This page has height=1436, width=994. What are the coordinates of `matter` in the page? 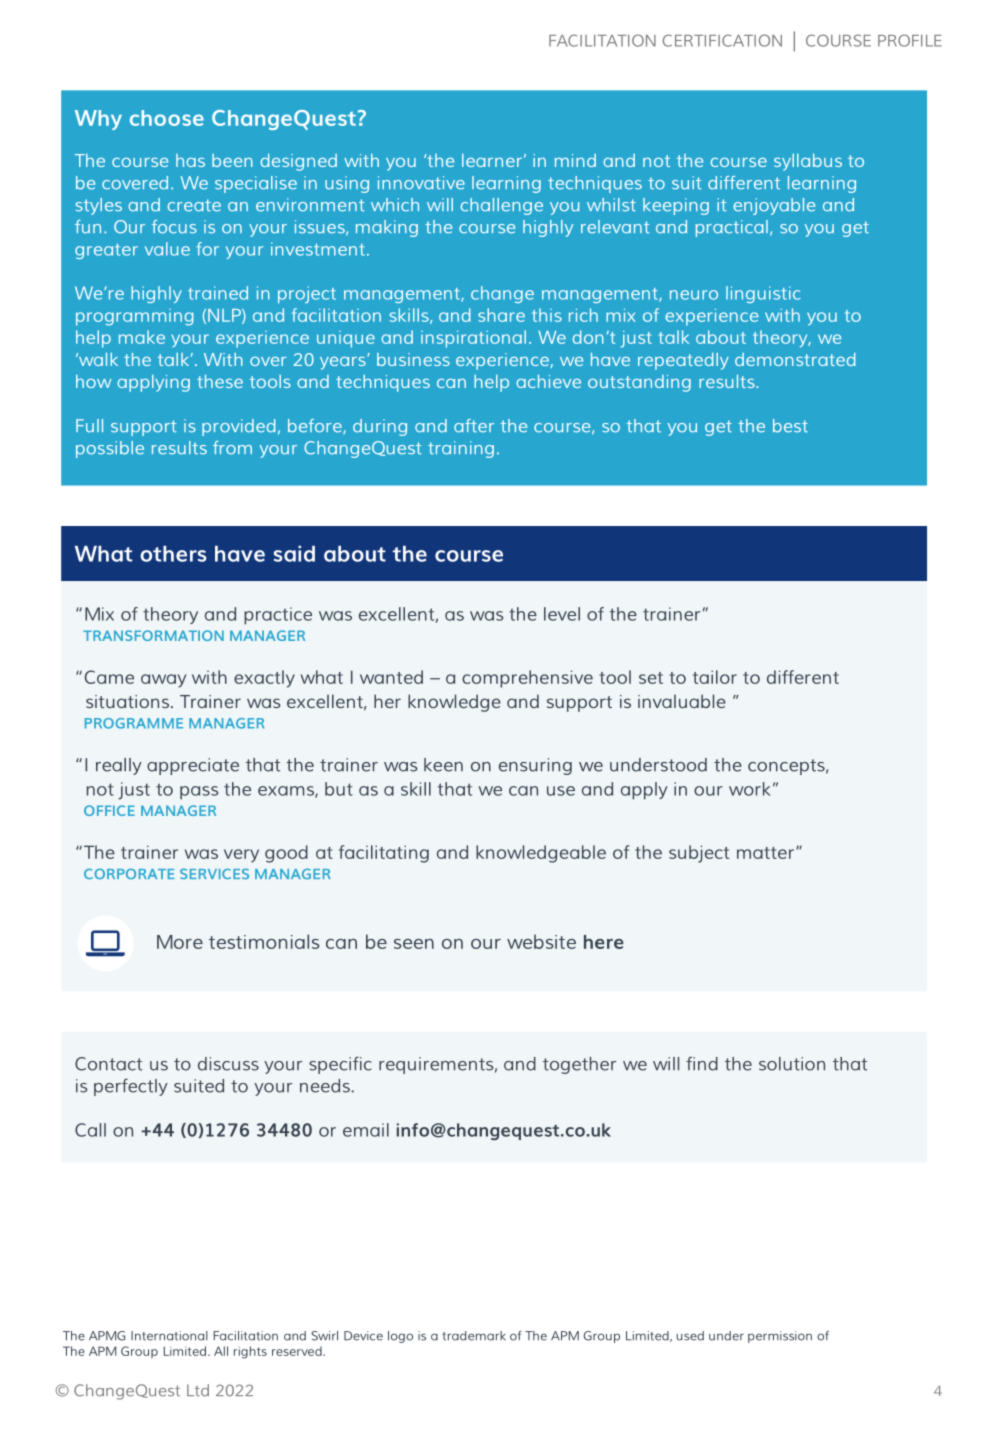 It's located at (765, 853).
